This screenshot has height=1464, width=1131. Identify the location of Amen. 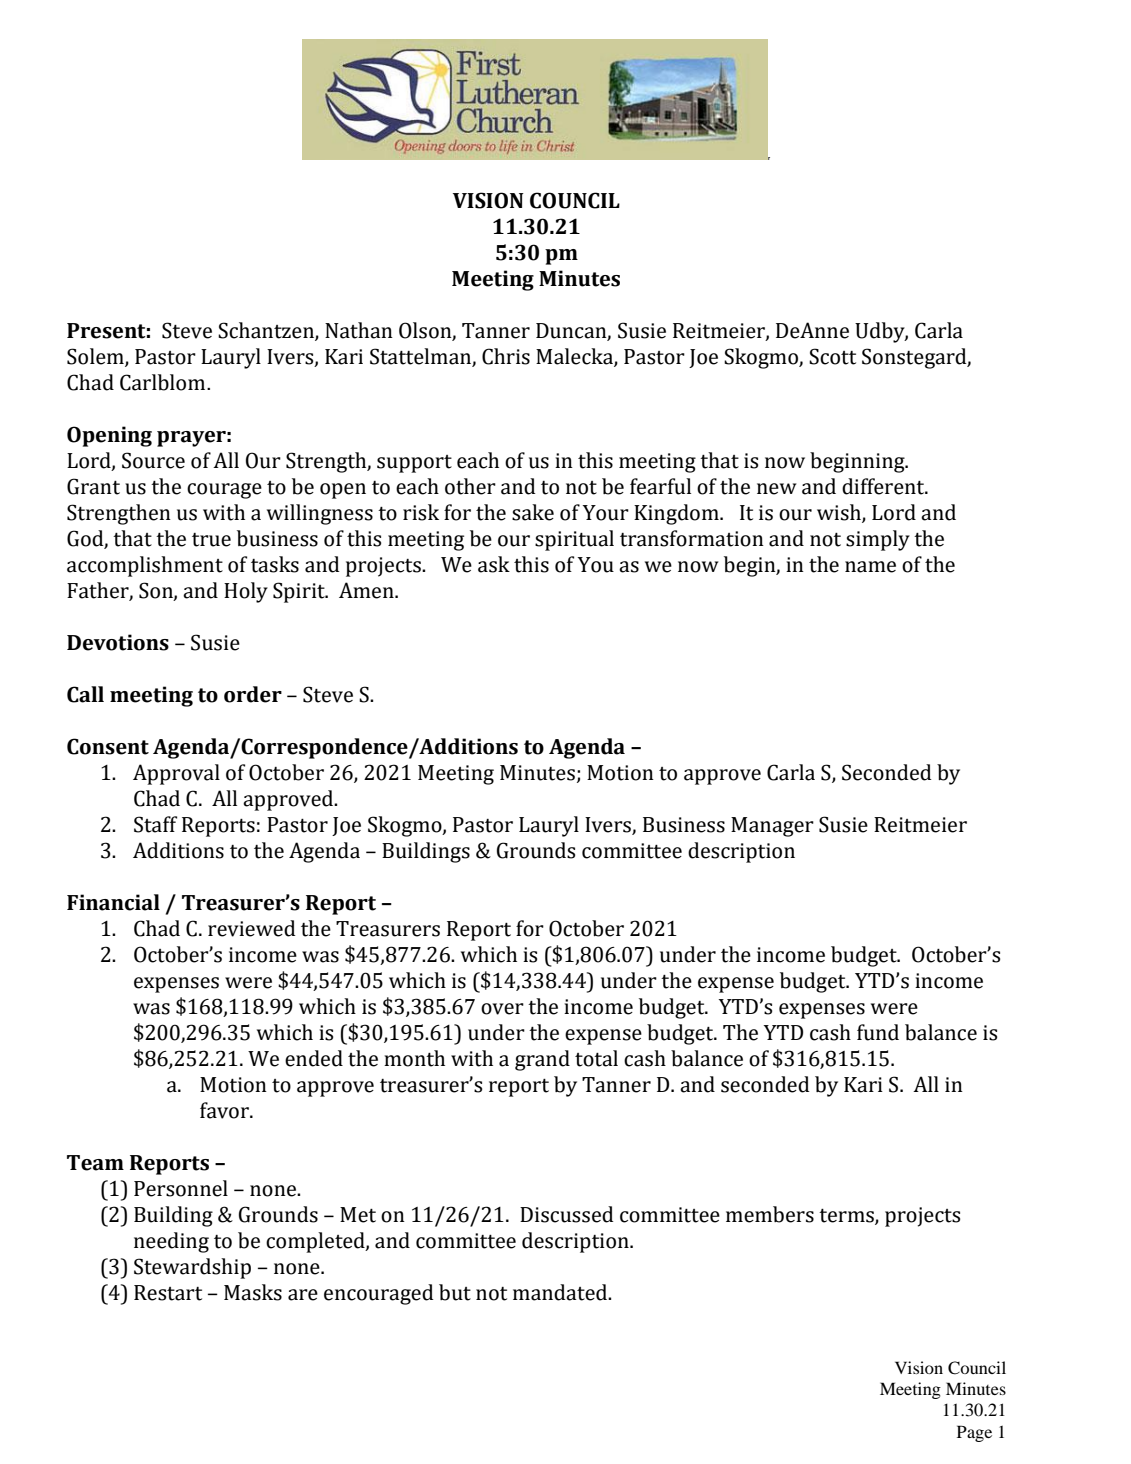
(367, 590).
